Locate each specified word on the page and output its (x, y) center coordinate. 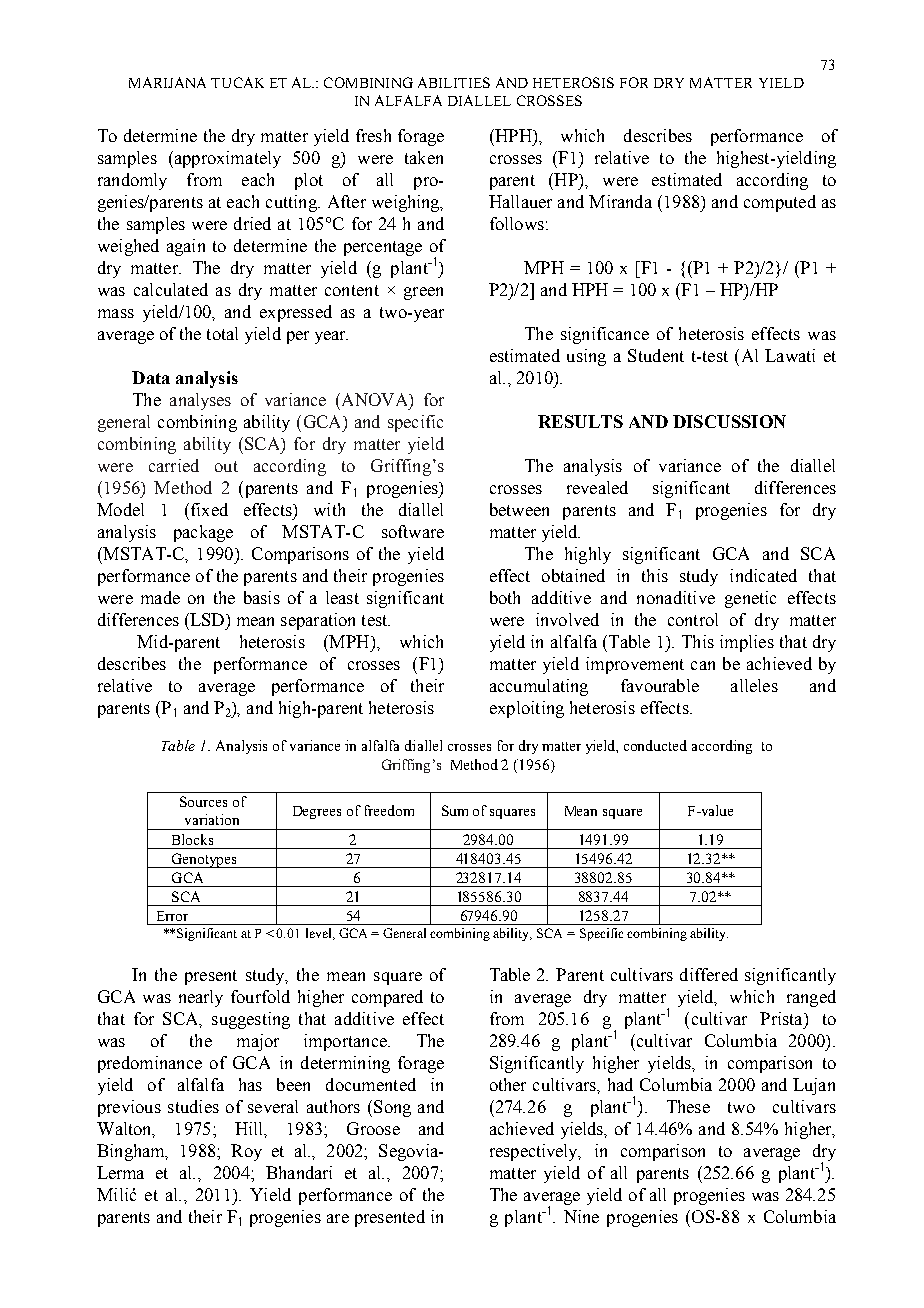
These (688, 1106)
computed (780, 203)
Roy (246, 1152)
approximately (226, 159)
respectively (535, 1152)
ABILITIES (454, 82)
